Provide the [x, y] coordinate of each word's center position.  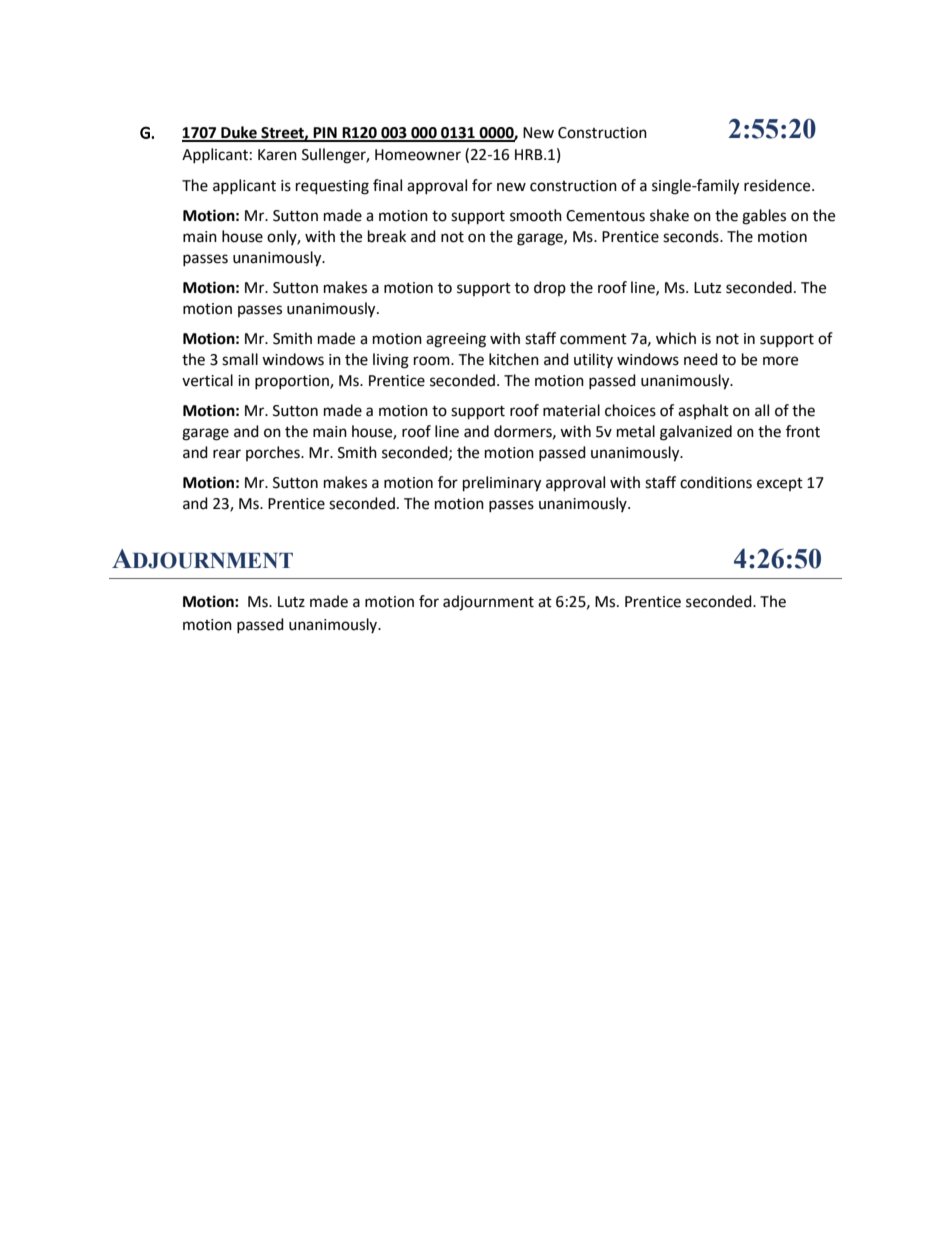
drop [550, 288]
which [676, 338]
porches [274, 453]
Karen [277, 155]
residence [778, 185]
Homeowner [418, 155]
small [240, 359]
